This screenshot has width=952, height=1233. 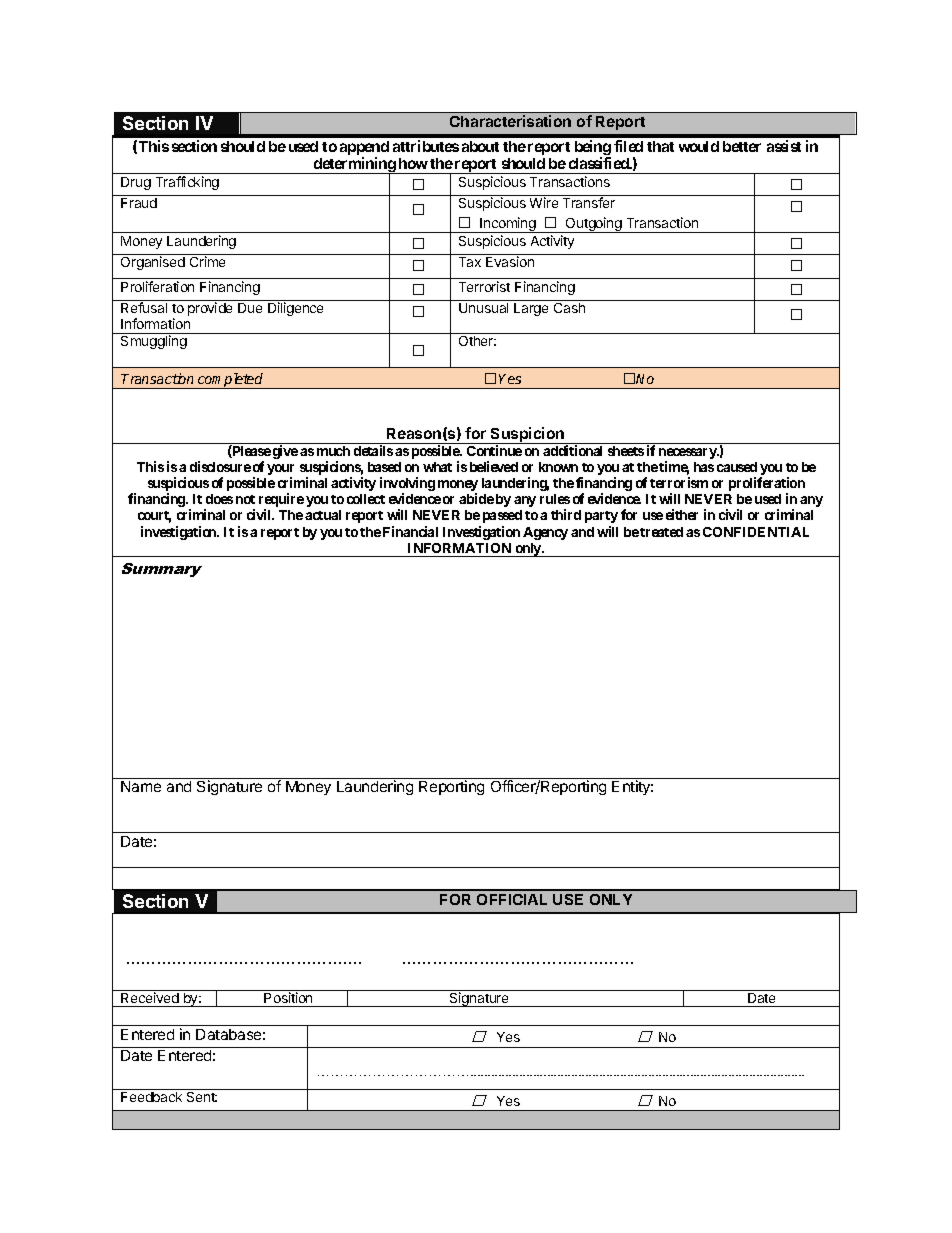 What do you see at coordinates (141, 786) in the screenshot?
I see `Name` at bounding box center [141, 786].
